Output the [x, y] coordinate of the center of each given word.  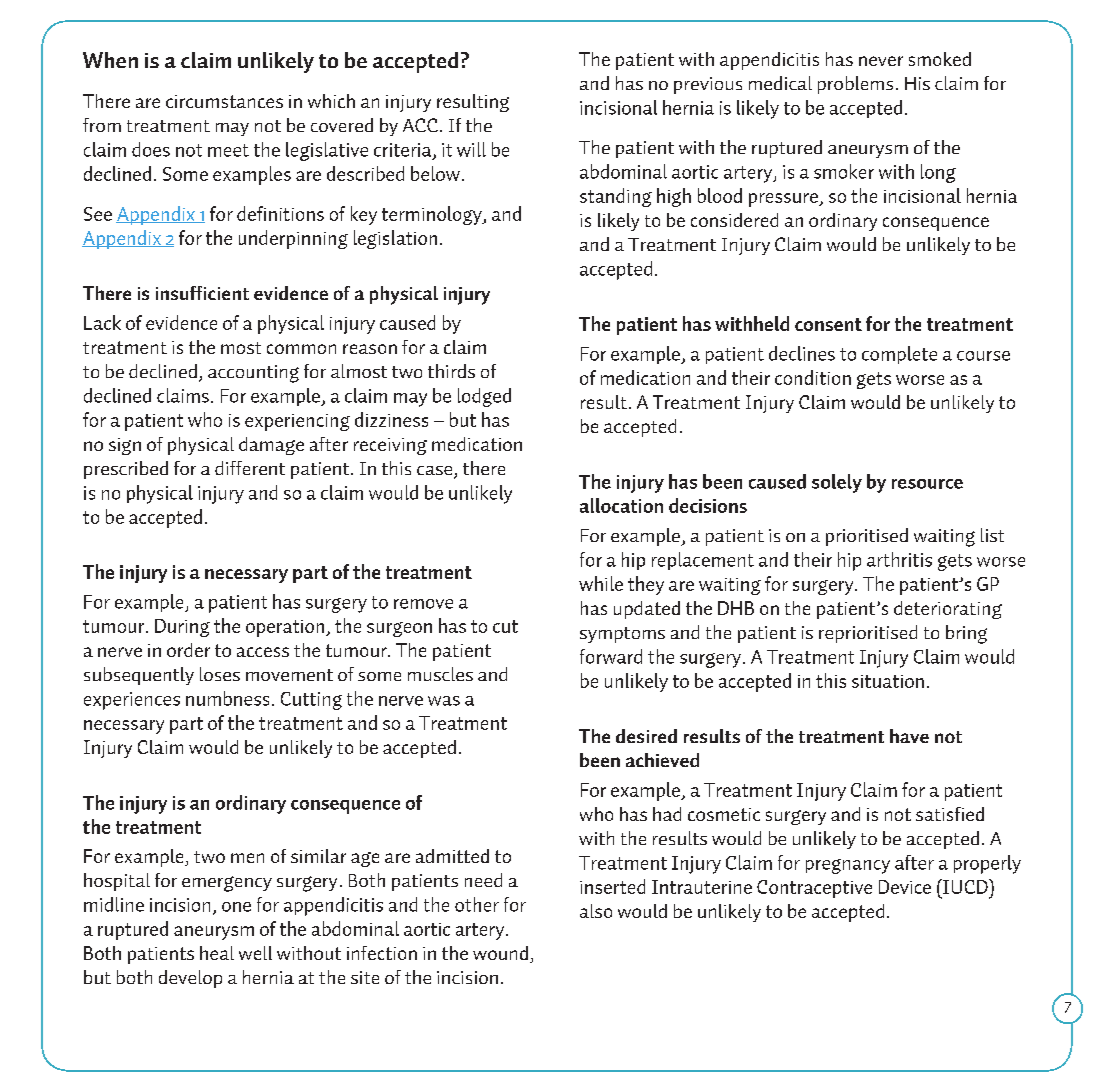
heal [217, 953]
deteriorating [948, 610]
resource [927, 484]
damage [271, 446]
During [182, 628]
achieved [662, 760]
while [601, 583]
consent [828, 324]
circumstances [224, 101]
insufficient [202, 293]
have [909, 736]
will [471, 149]
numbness [227, 698]
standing [616, 197]
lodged [484, 397]
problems [855, 85]
